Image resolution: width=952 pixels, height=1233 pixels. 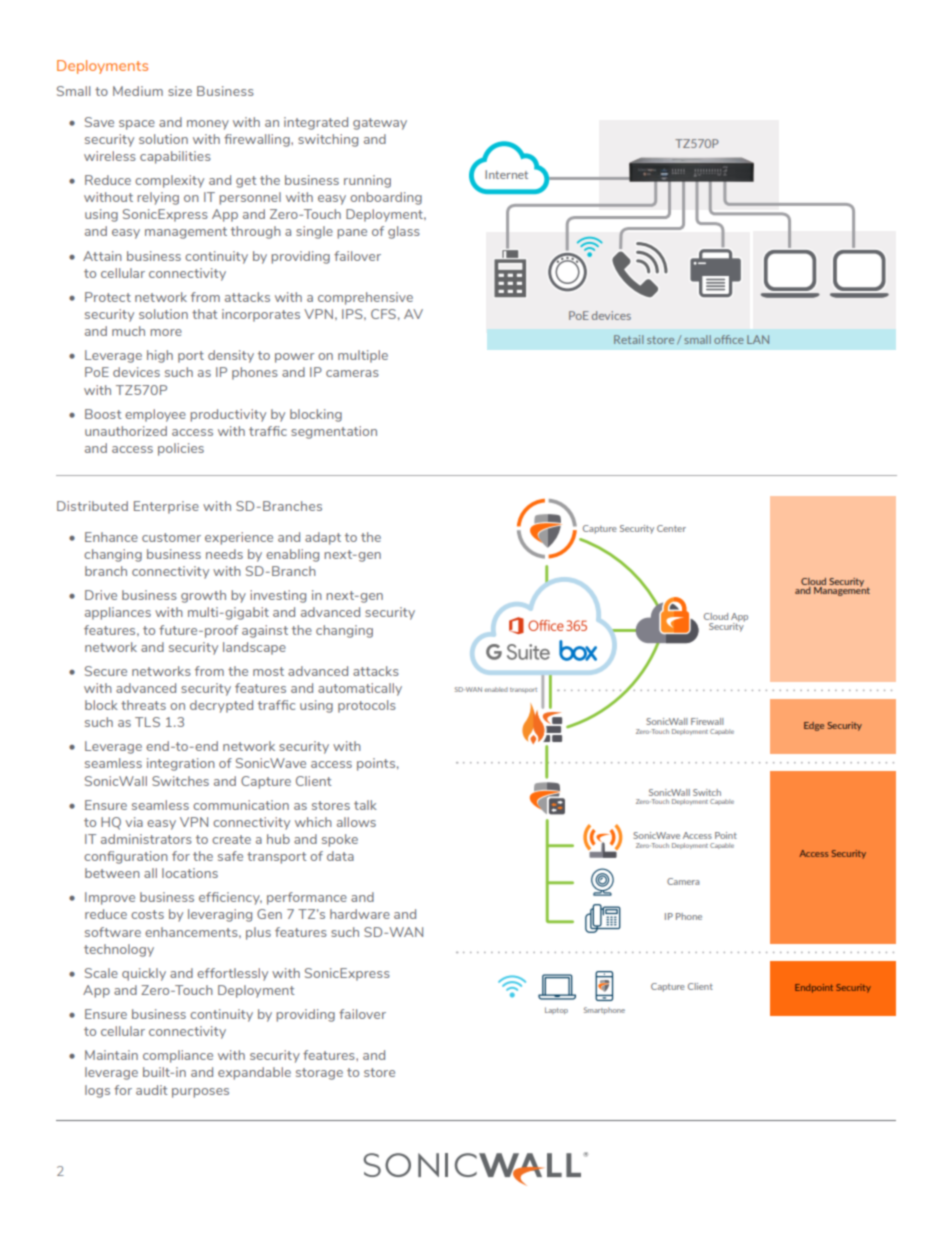 I want to click on compliance, so click(x=178, y=1056).
